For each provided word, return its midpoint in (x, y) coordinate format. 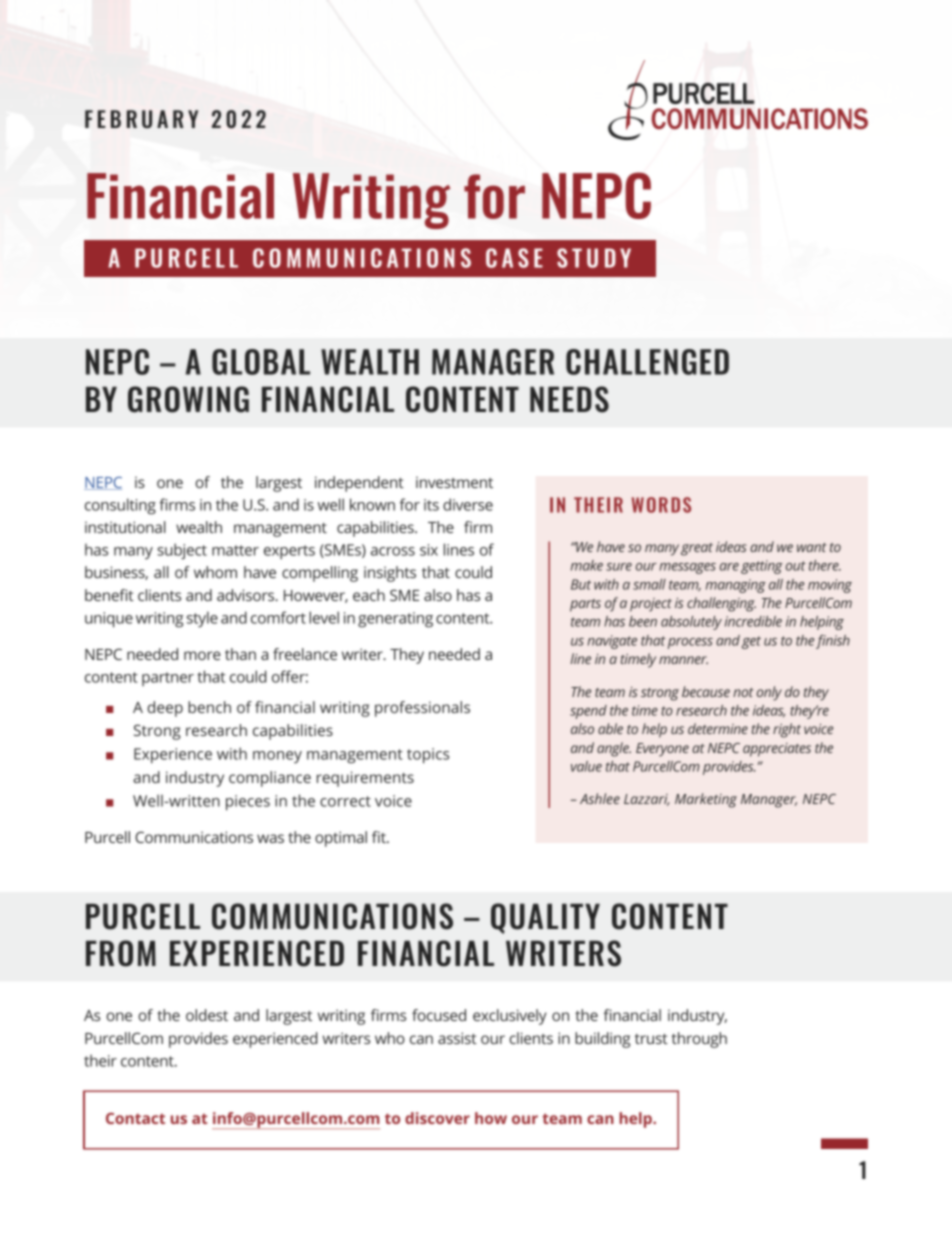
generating (395, 620)
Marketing (706, 800)
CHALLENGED (647, 362)
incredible (753, 621)
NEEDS (569, 399)
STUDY (594, 258)
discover (437, 1118)
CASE (514, 258)
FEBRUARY (141, 119)
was (270, 838)
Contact (135, 1118)
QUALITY (545, 918)
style (202, 619)
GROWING (188, 399)
